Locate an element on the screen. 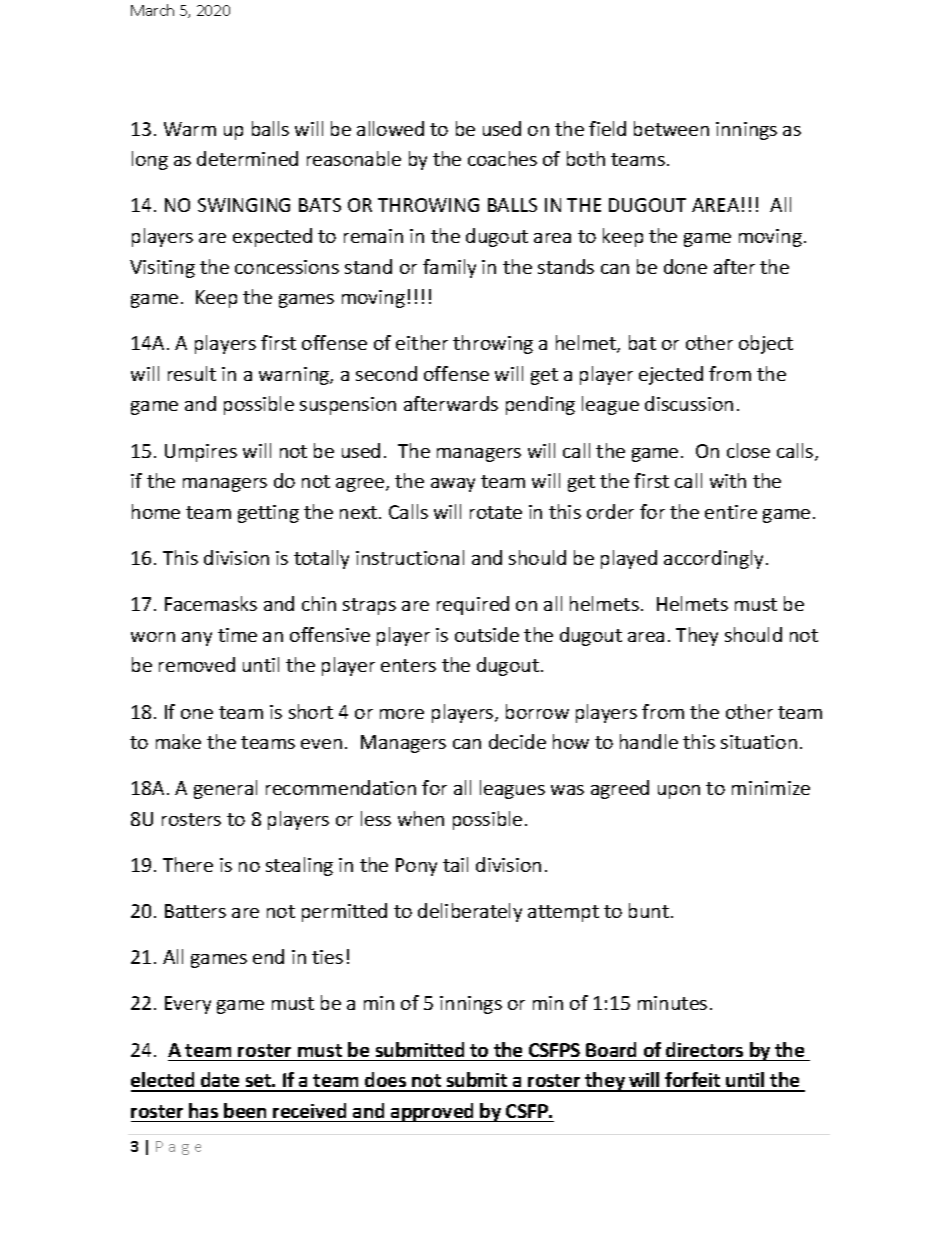 The height and width of the screenshot is (1233, 952). approved is located at coordinates (433, 1112).
